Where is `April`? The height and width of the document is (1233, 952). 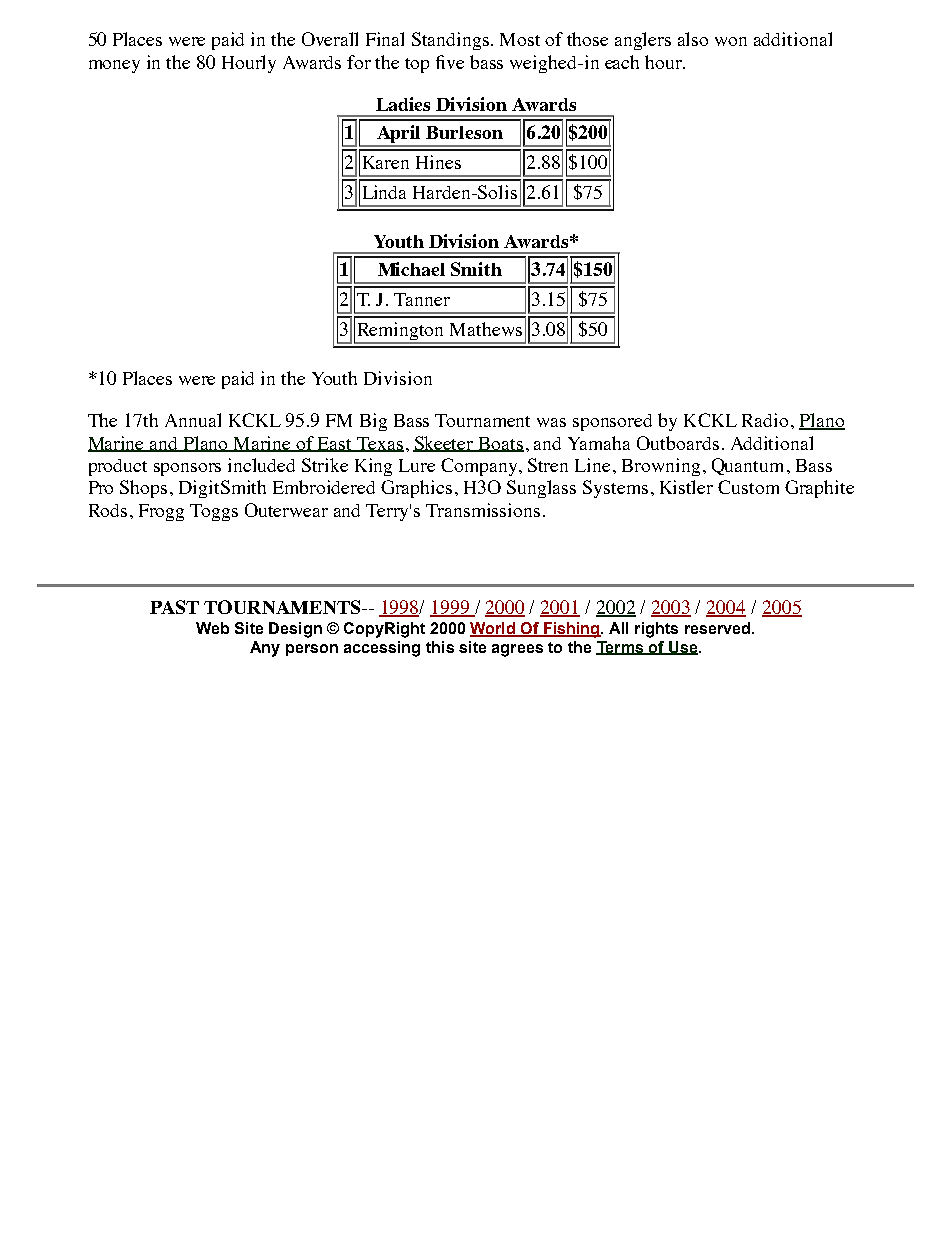
April is located at coordinates (399, 135).
